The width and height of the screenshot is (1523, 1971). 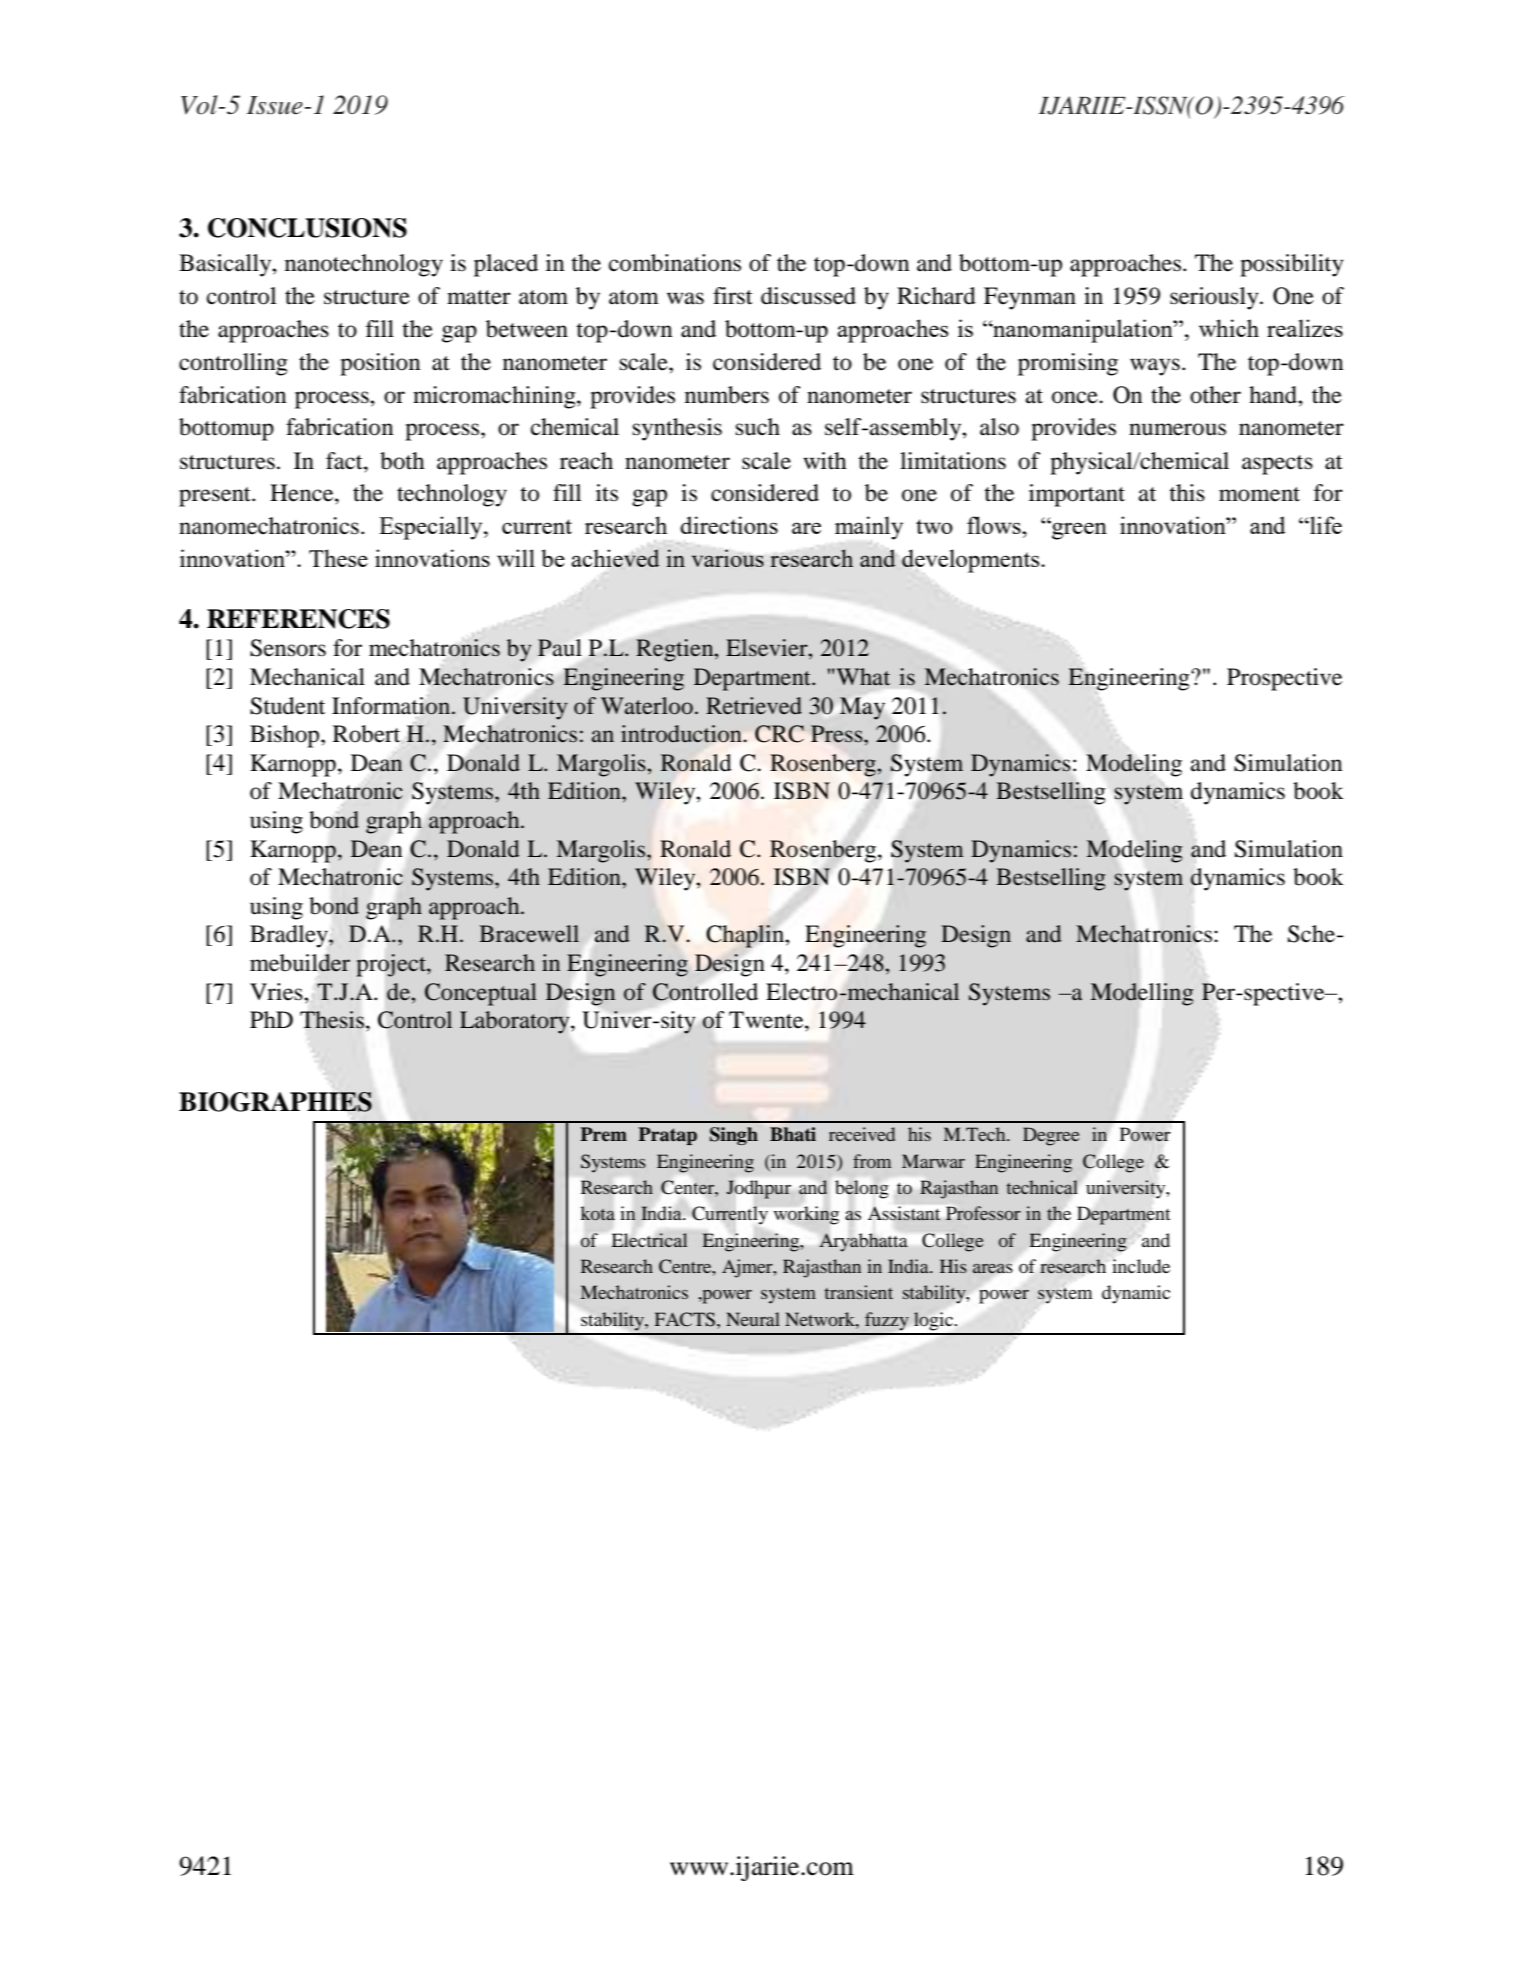 What do you see at coordinates (307, 228) in the screenshot?
I see `CONCLUSIONS` at bounding box center [307, 228].
